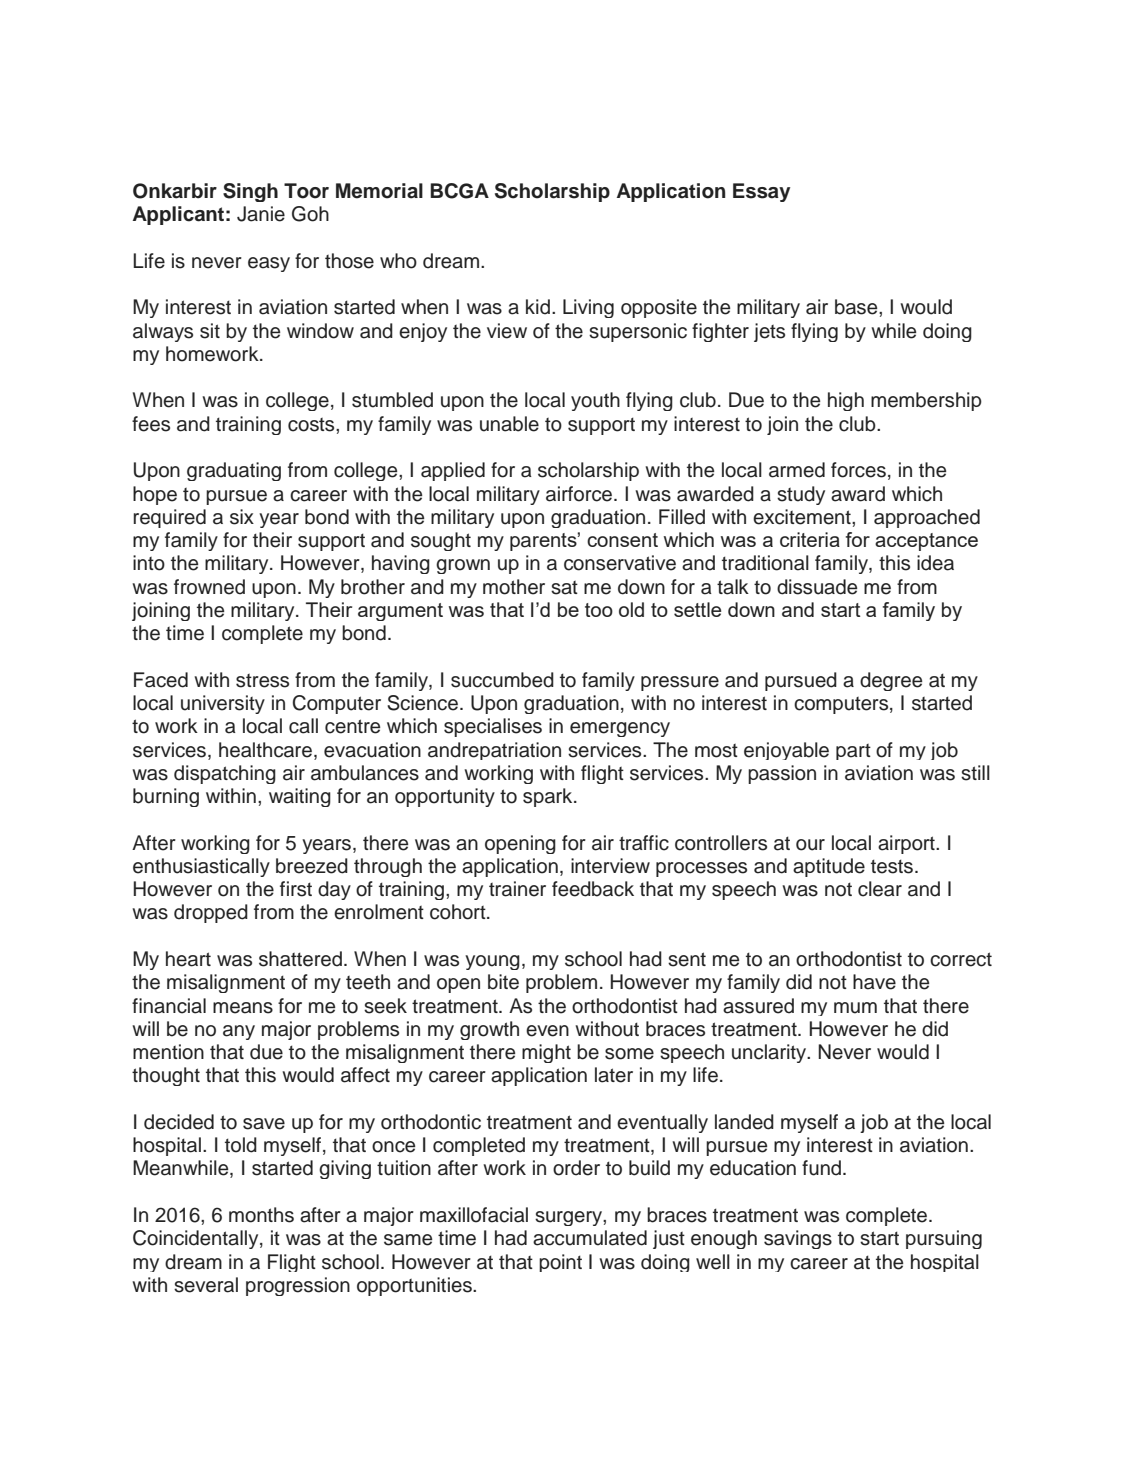  Describe the element at coordinates (944, 1239) in the page. I see `pursuing` at that location.
